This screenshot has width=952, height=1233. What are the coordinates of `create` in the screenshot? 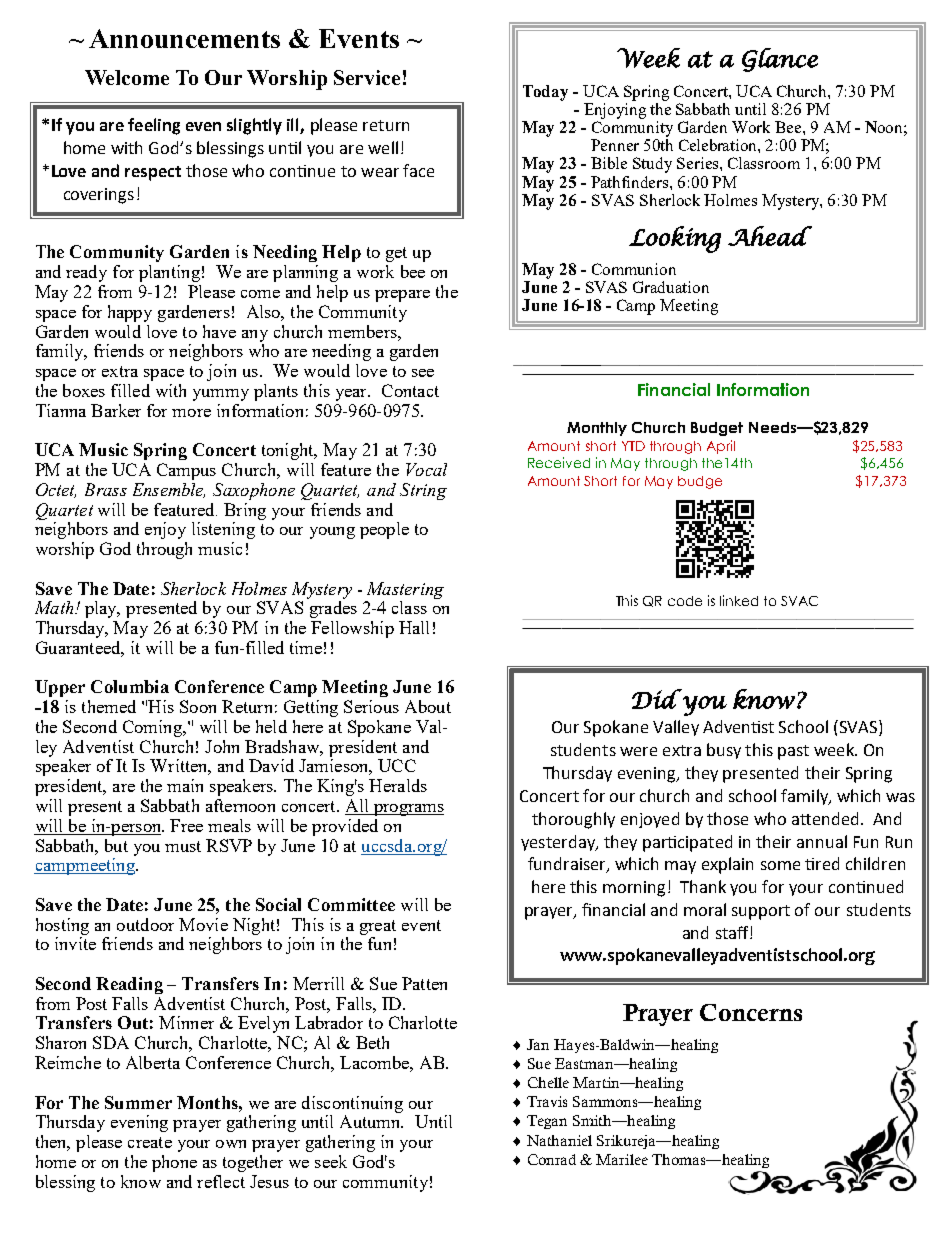 It's located at (150, 1142).
